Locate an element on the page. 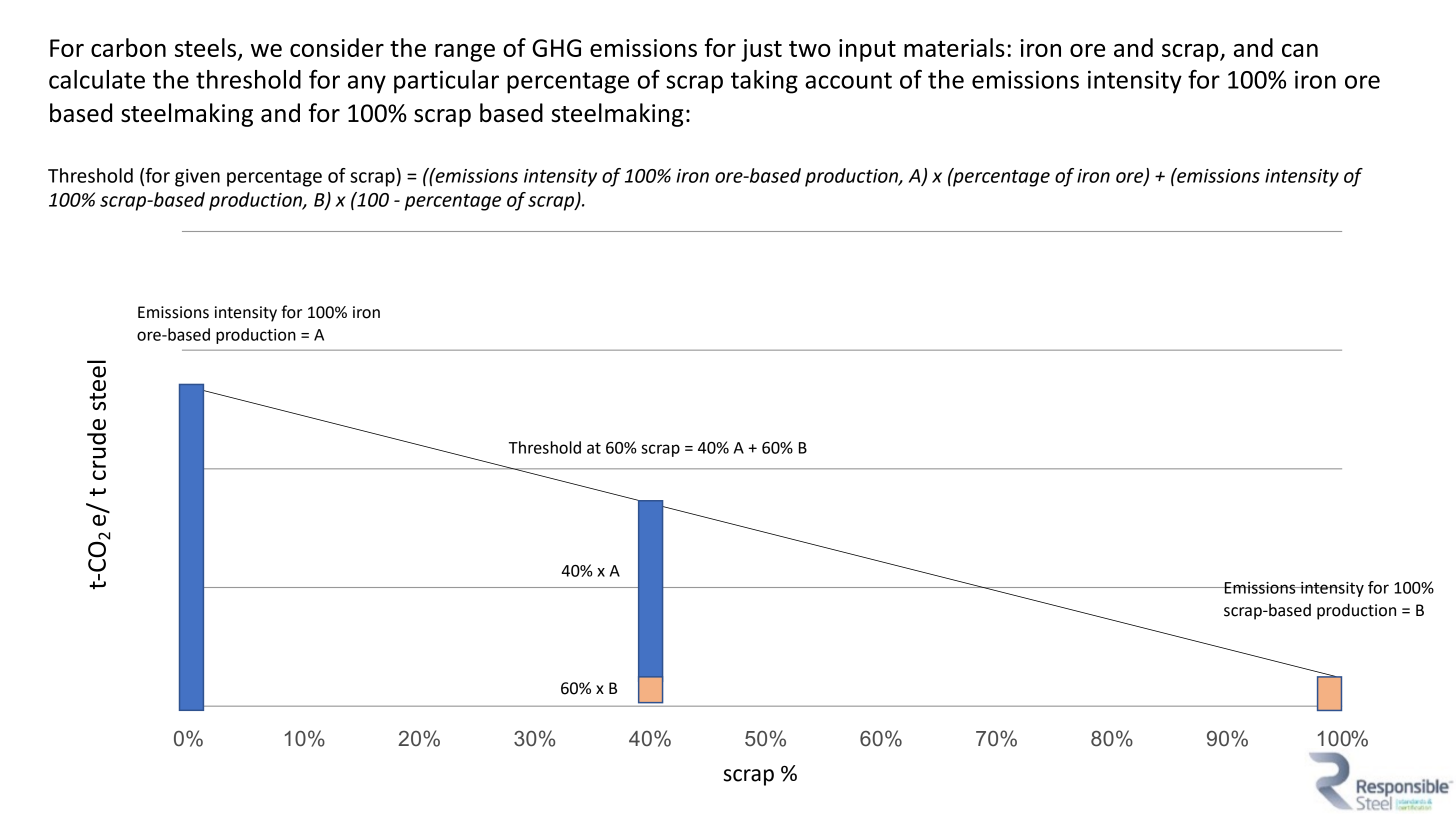 This page has width=1456, height=819. just is located at coordinates (761, 50).
